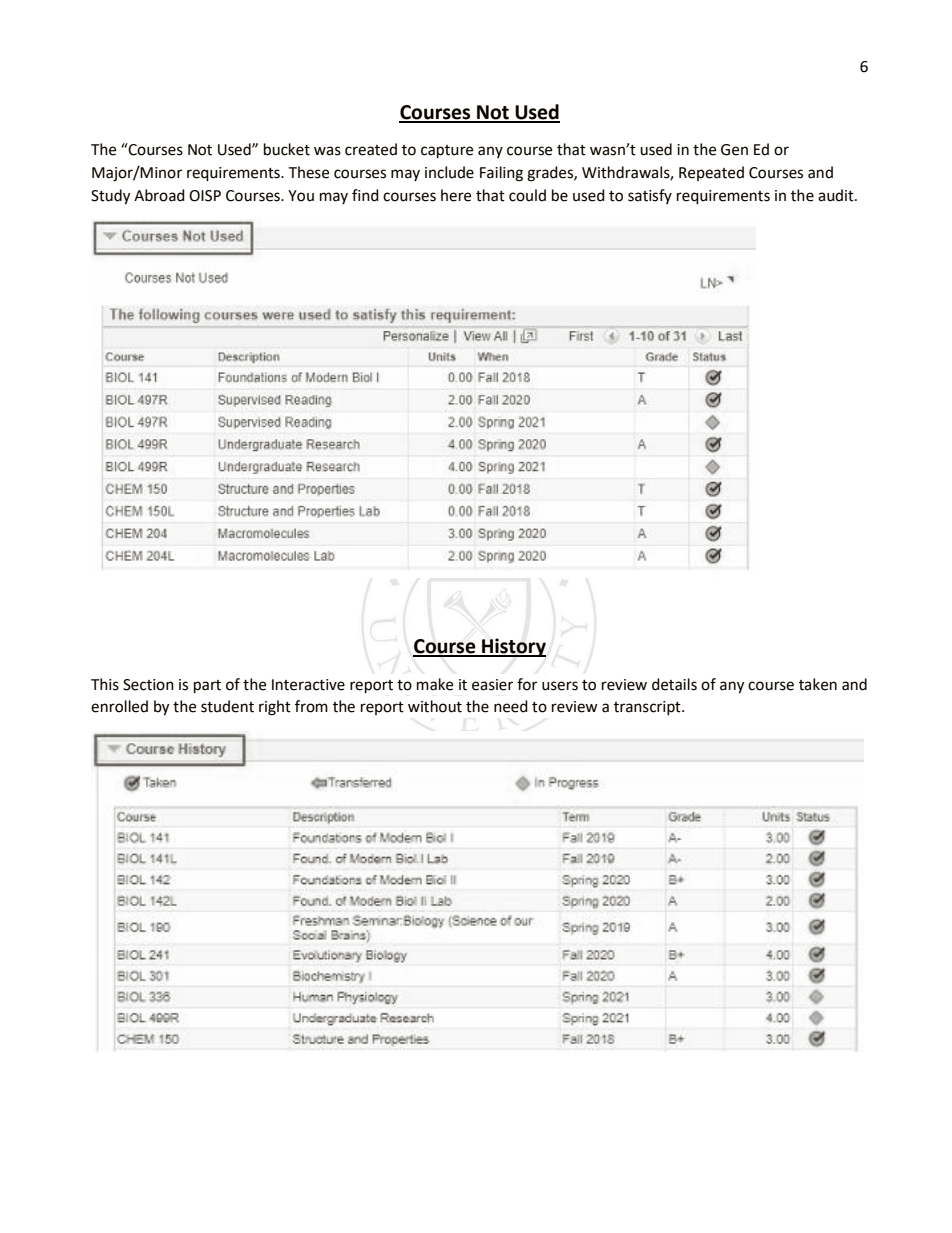 This page has width=952, height=1233. What do you see at coordinates (527, 195) in the page?
I see `could` at bounding box center [527, 195].
